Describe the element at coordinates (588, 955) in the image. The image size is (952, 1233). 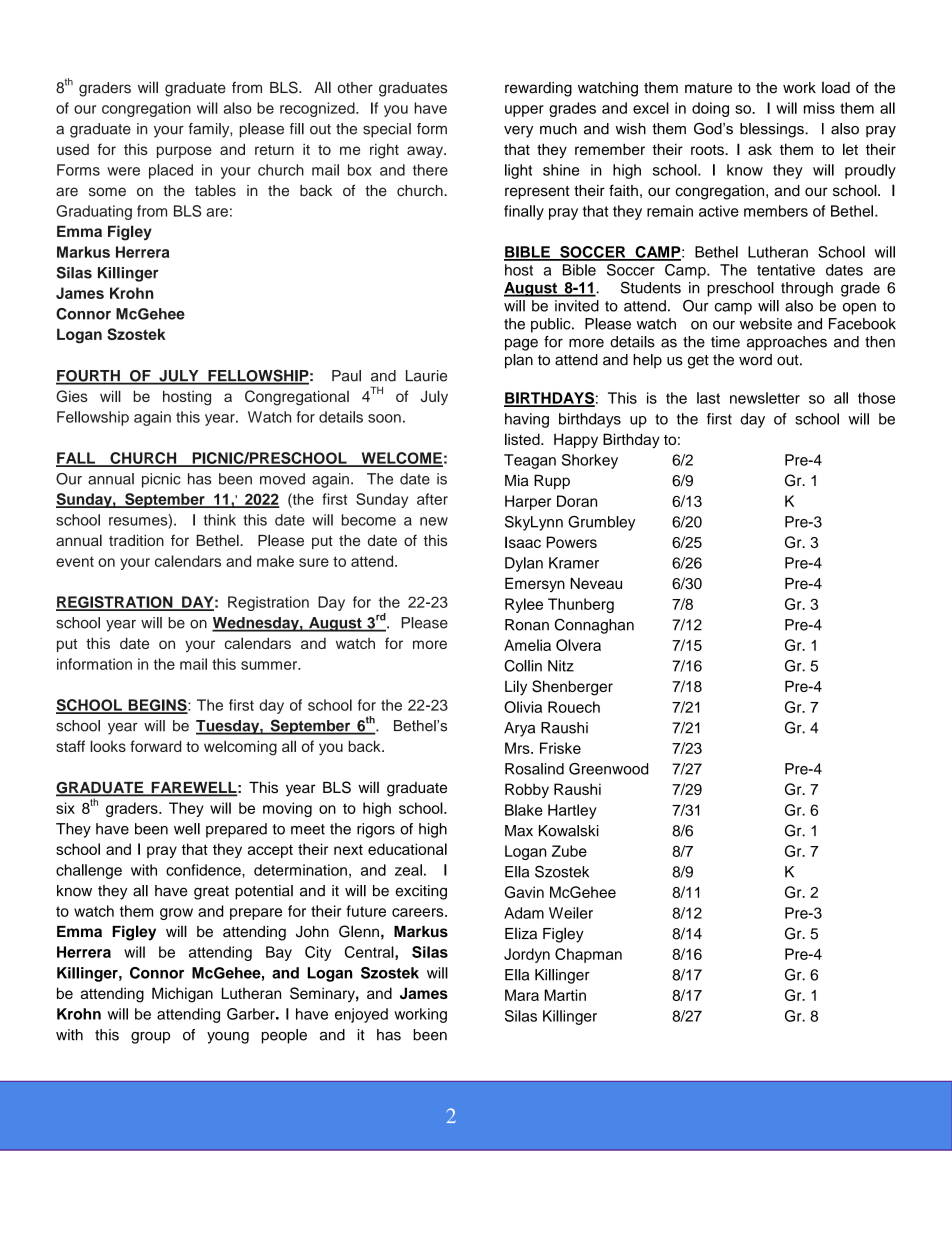
I see `Chapman` at that location.
